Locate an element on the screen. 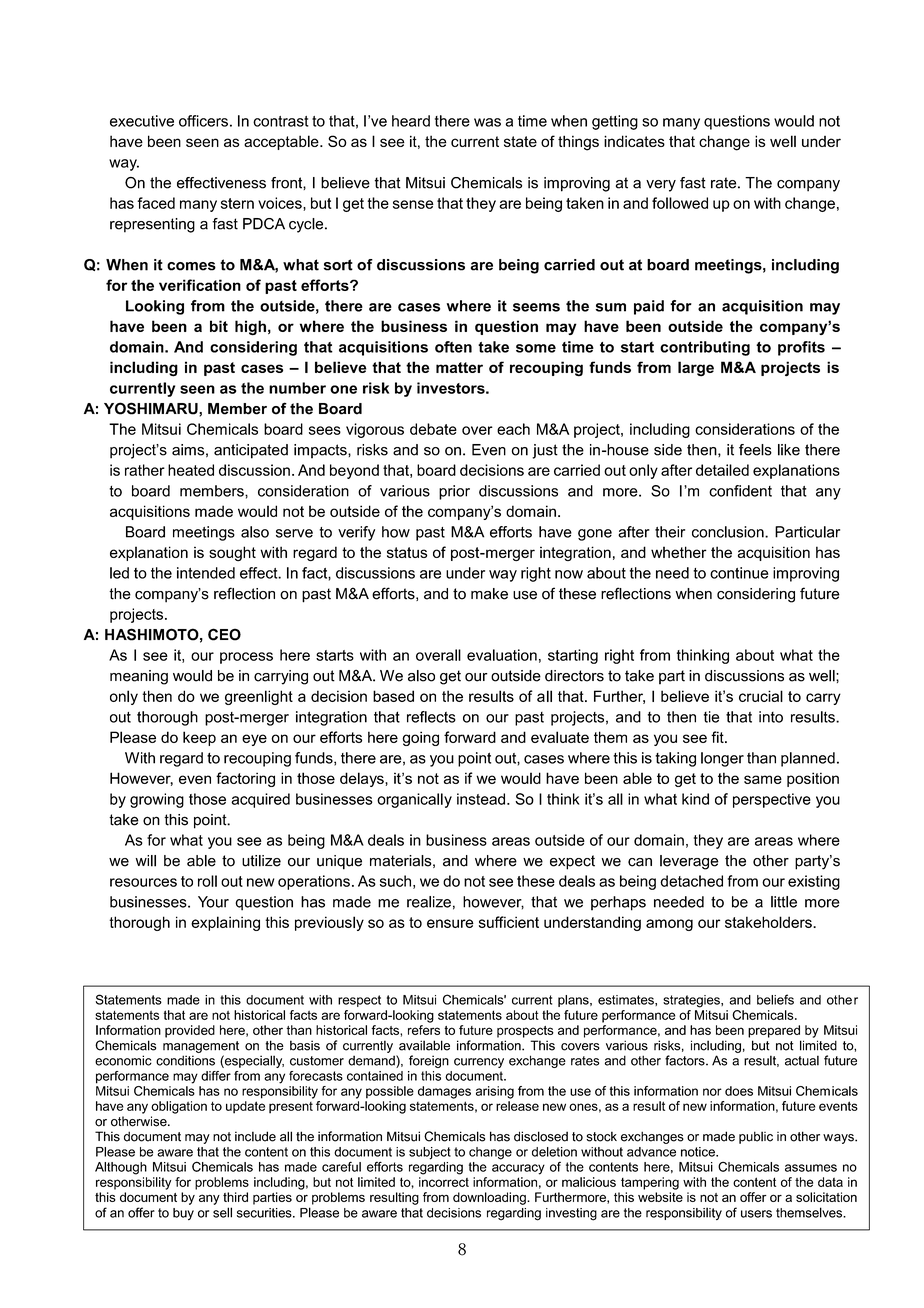 Image resolution: width=924 pixels, height=1308 pixels. instead is located at coordinates (481, 799).
